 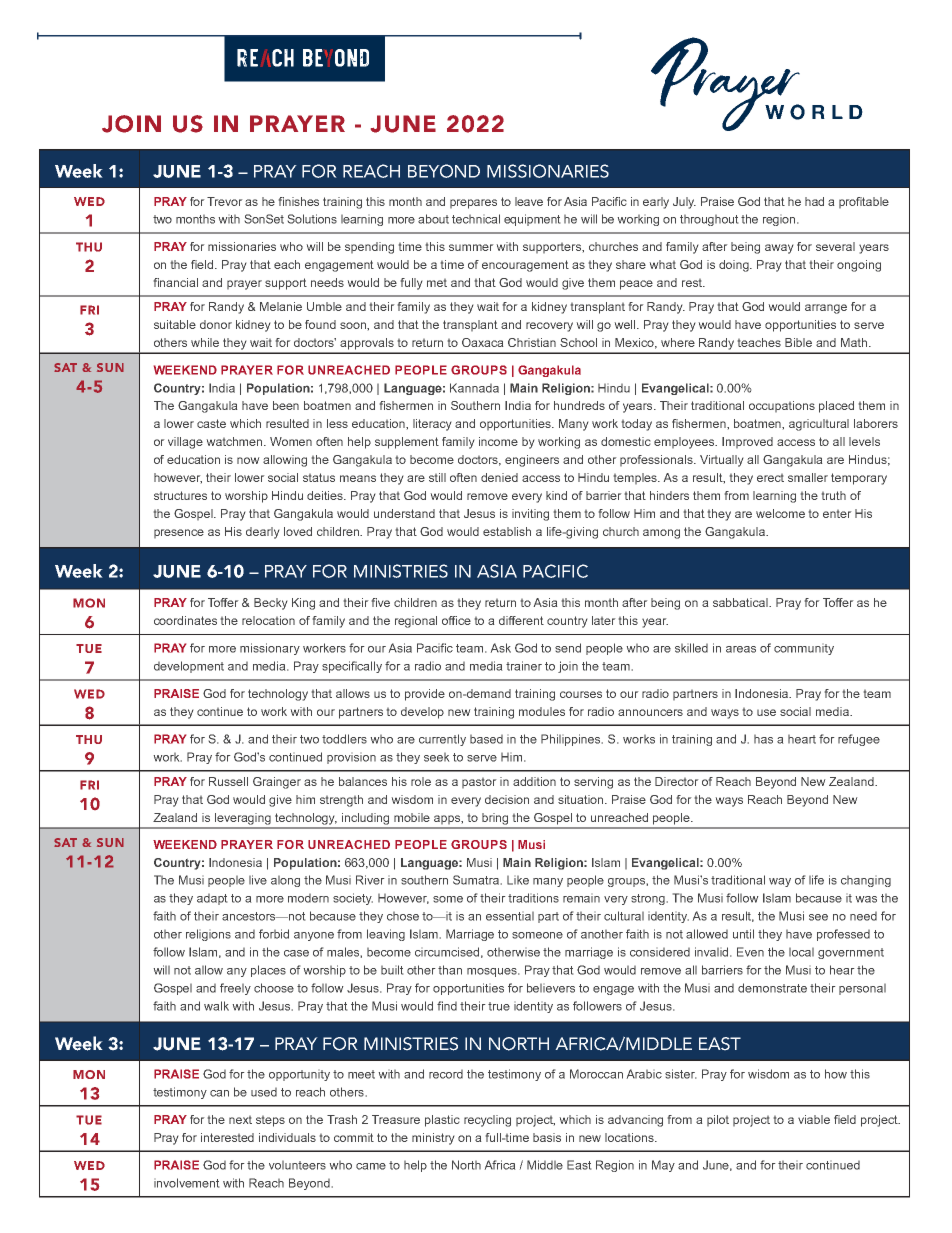 What do you see at coordinates (258, 880) in the document?
I see `live` at bounding box center [258, 880].
